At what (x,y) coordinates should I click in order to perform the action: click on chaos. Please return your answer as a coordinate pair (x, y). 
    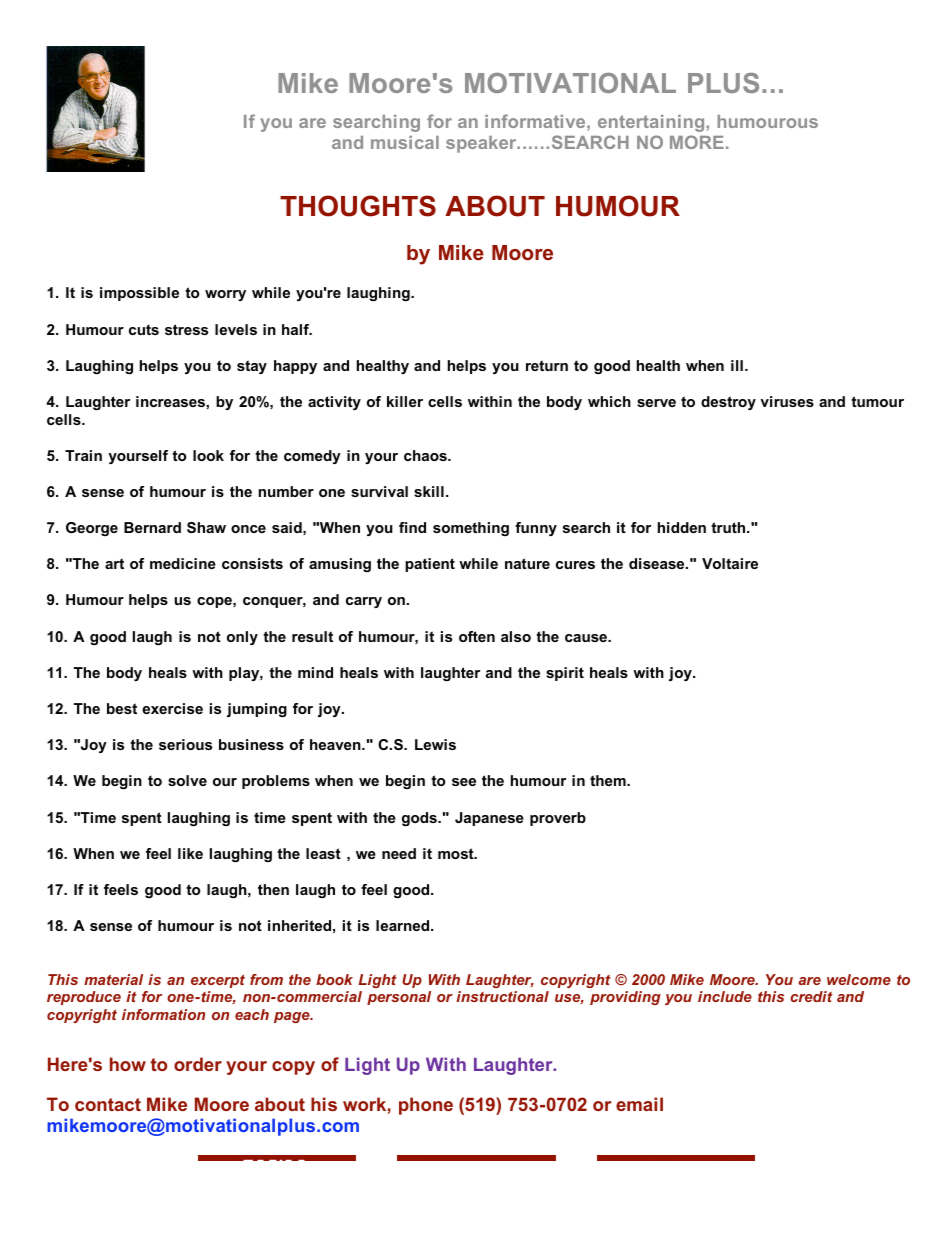
    Looking at the image, I should click on (426, 455).
